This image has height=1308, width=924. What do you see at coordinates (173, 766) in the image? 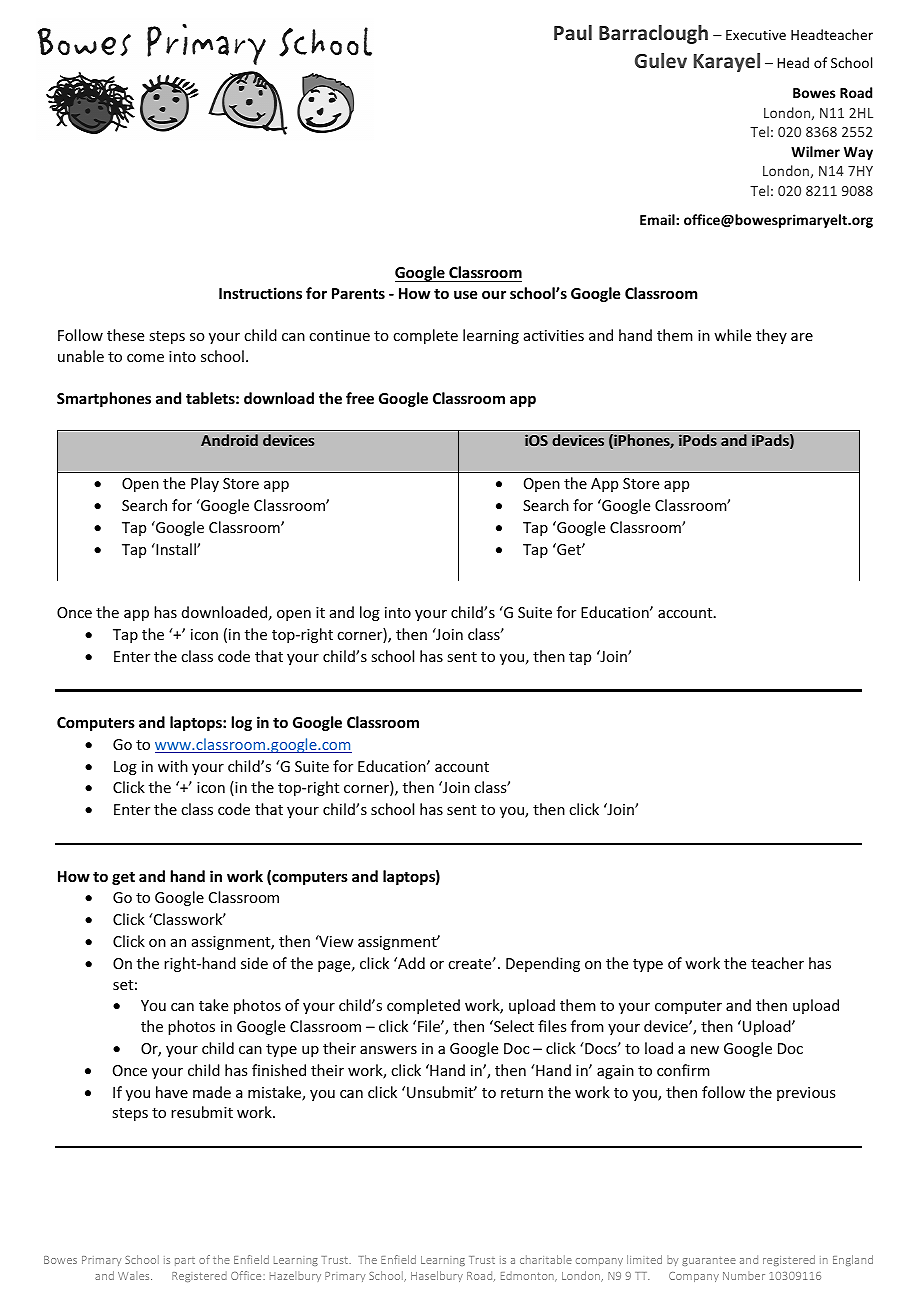
I see `with` at bounding box center [173, 766].
